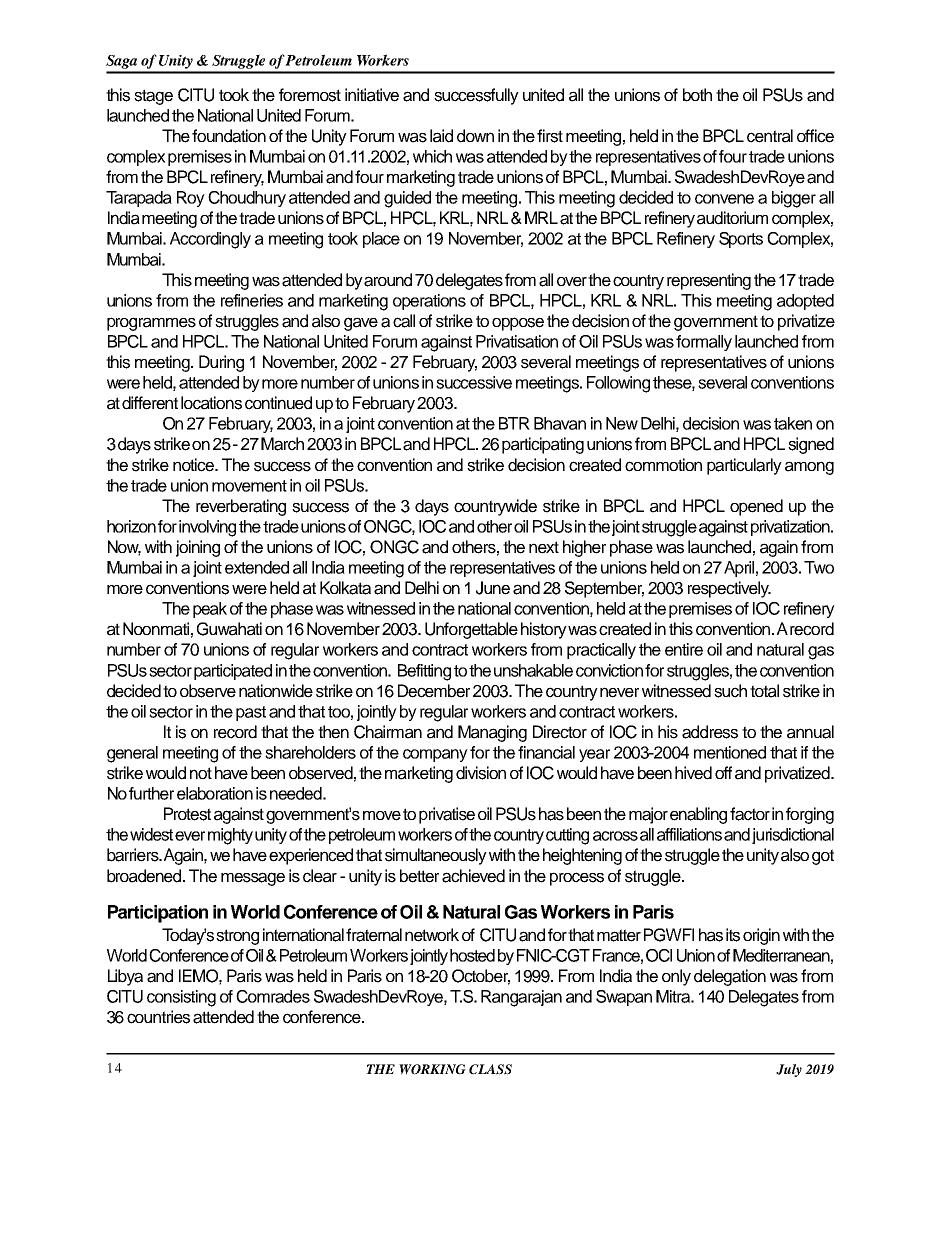 This screenshot has height=1233, width=952. I want to click on peak, so click(210, 610).
